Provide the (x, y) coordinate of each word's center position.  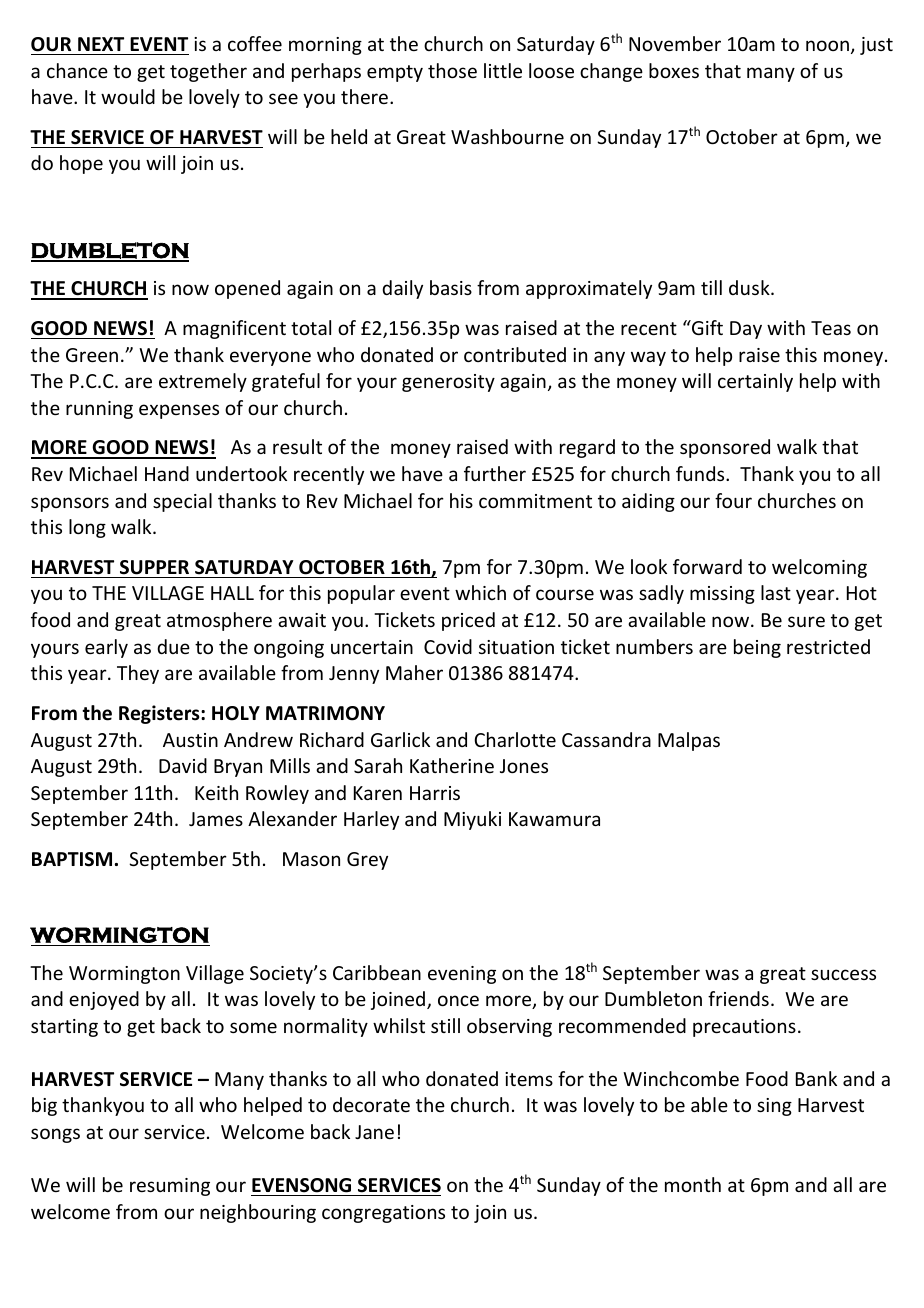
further (495, 473)
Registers (160, 714)
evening (462, 975)
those (452, 70)
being (757, 648)
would (128, 96)
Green (92, 355)
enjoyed (104, 1000)
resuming (170, 1187)
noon (827, 45)
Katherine (452, 765)
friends (738, 998)
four (733, 500)
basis (451, 287)
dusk (750, 287)
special (182, 502)
